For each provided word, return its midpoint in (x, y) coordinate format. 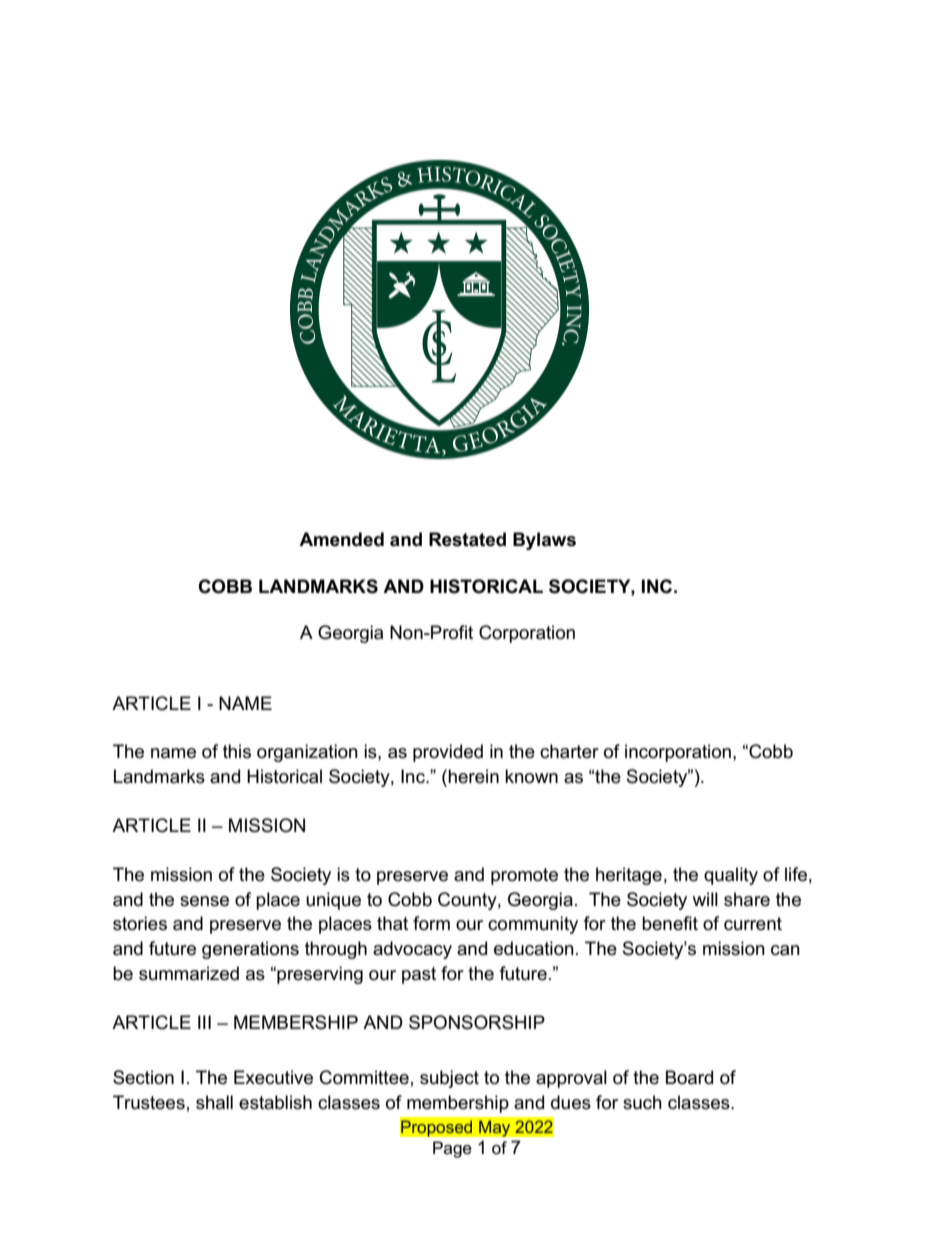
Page (452, 1149)
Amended (341, 539)
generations (250, 950)
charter (569, 751)
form (431, 923)
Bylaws (544, 541)
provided (448, 753)
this (237, 751)
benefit (670, 923)
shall (214, 1102)
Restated (467, 539)
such (642, 1102)
